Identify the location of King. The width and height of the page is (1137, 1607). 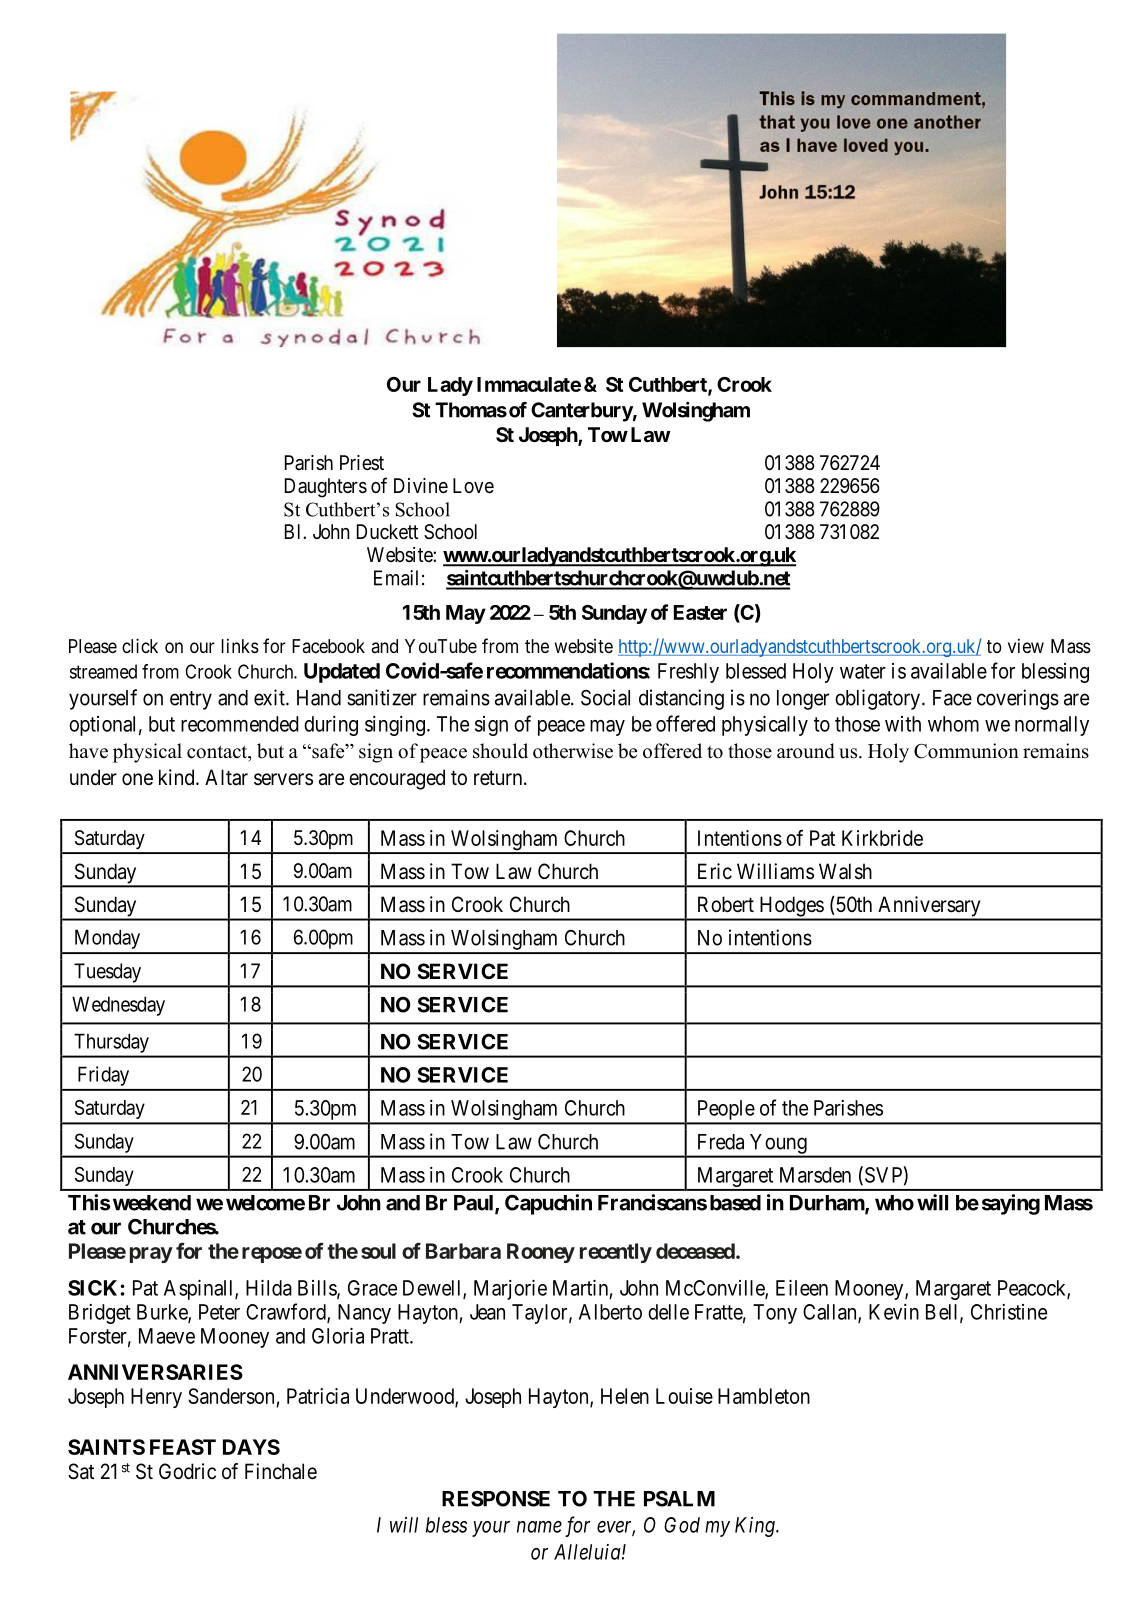
(756, 1527).
